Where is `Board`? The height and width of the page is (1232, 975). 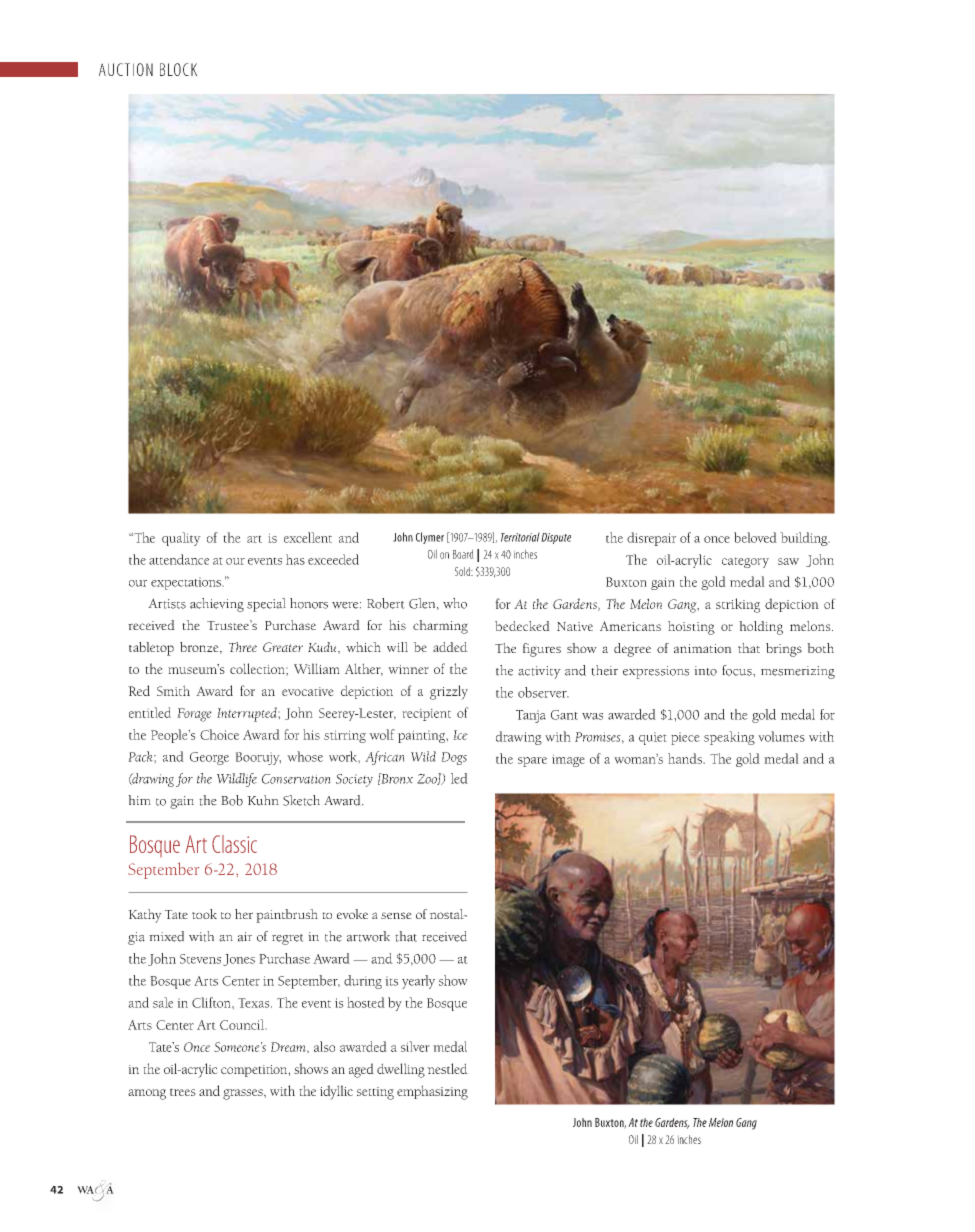
Board is located at coordinates (463, 554).
